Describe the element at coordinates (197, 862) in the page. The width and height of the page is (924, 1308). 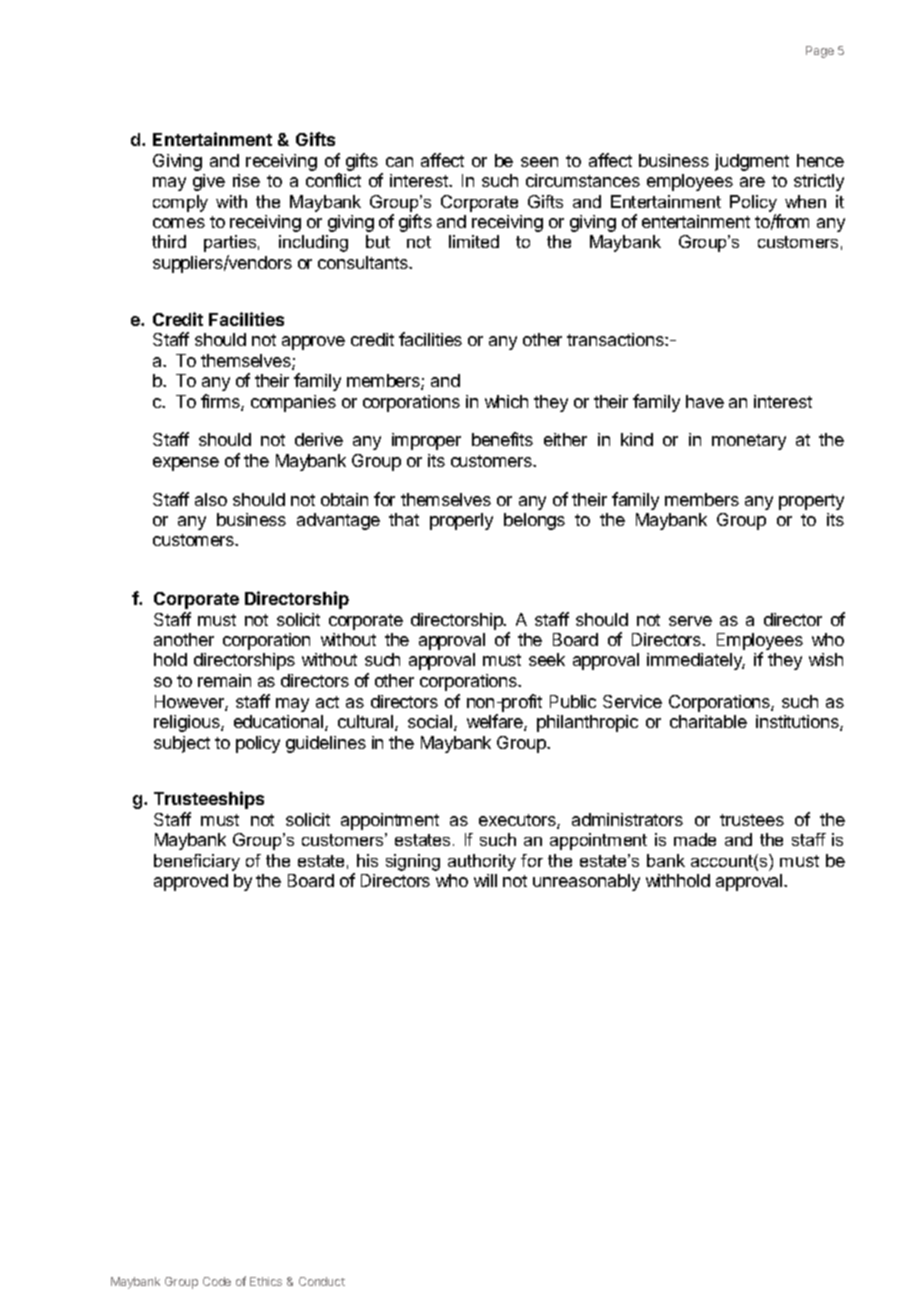
I see `beneficiary` at that location.
